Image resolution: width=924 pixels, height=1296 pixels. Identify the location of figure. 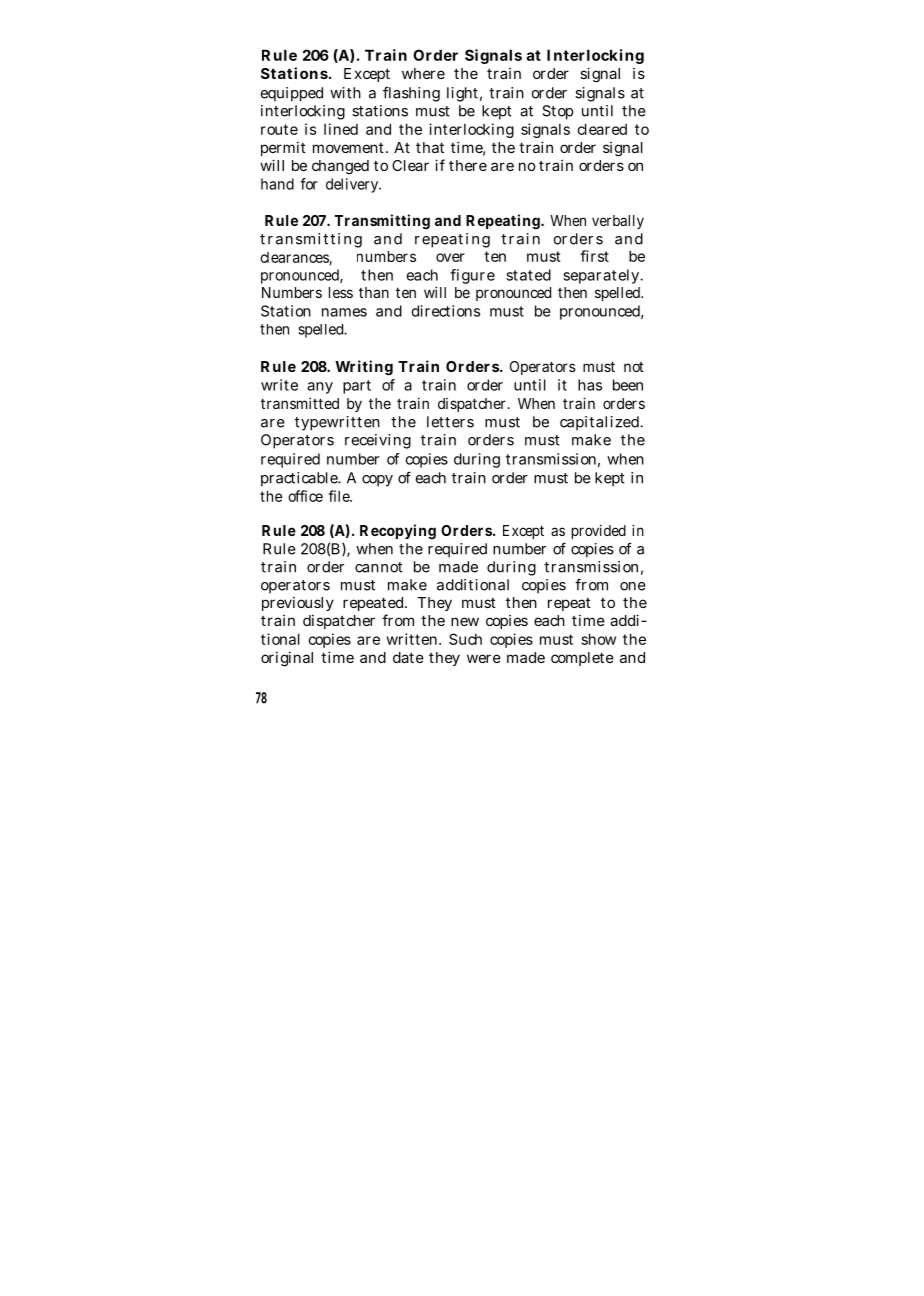
(472, 276).
